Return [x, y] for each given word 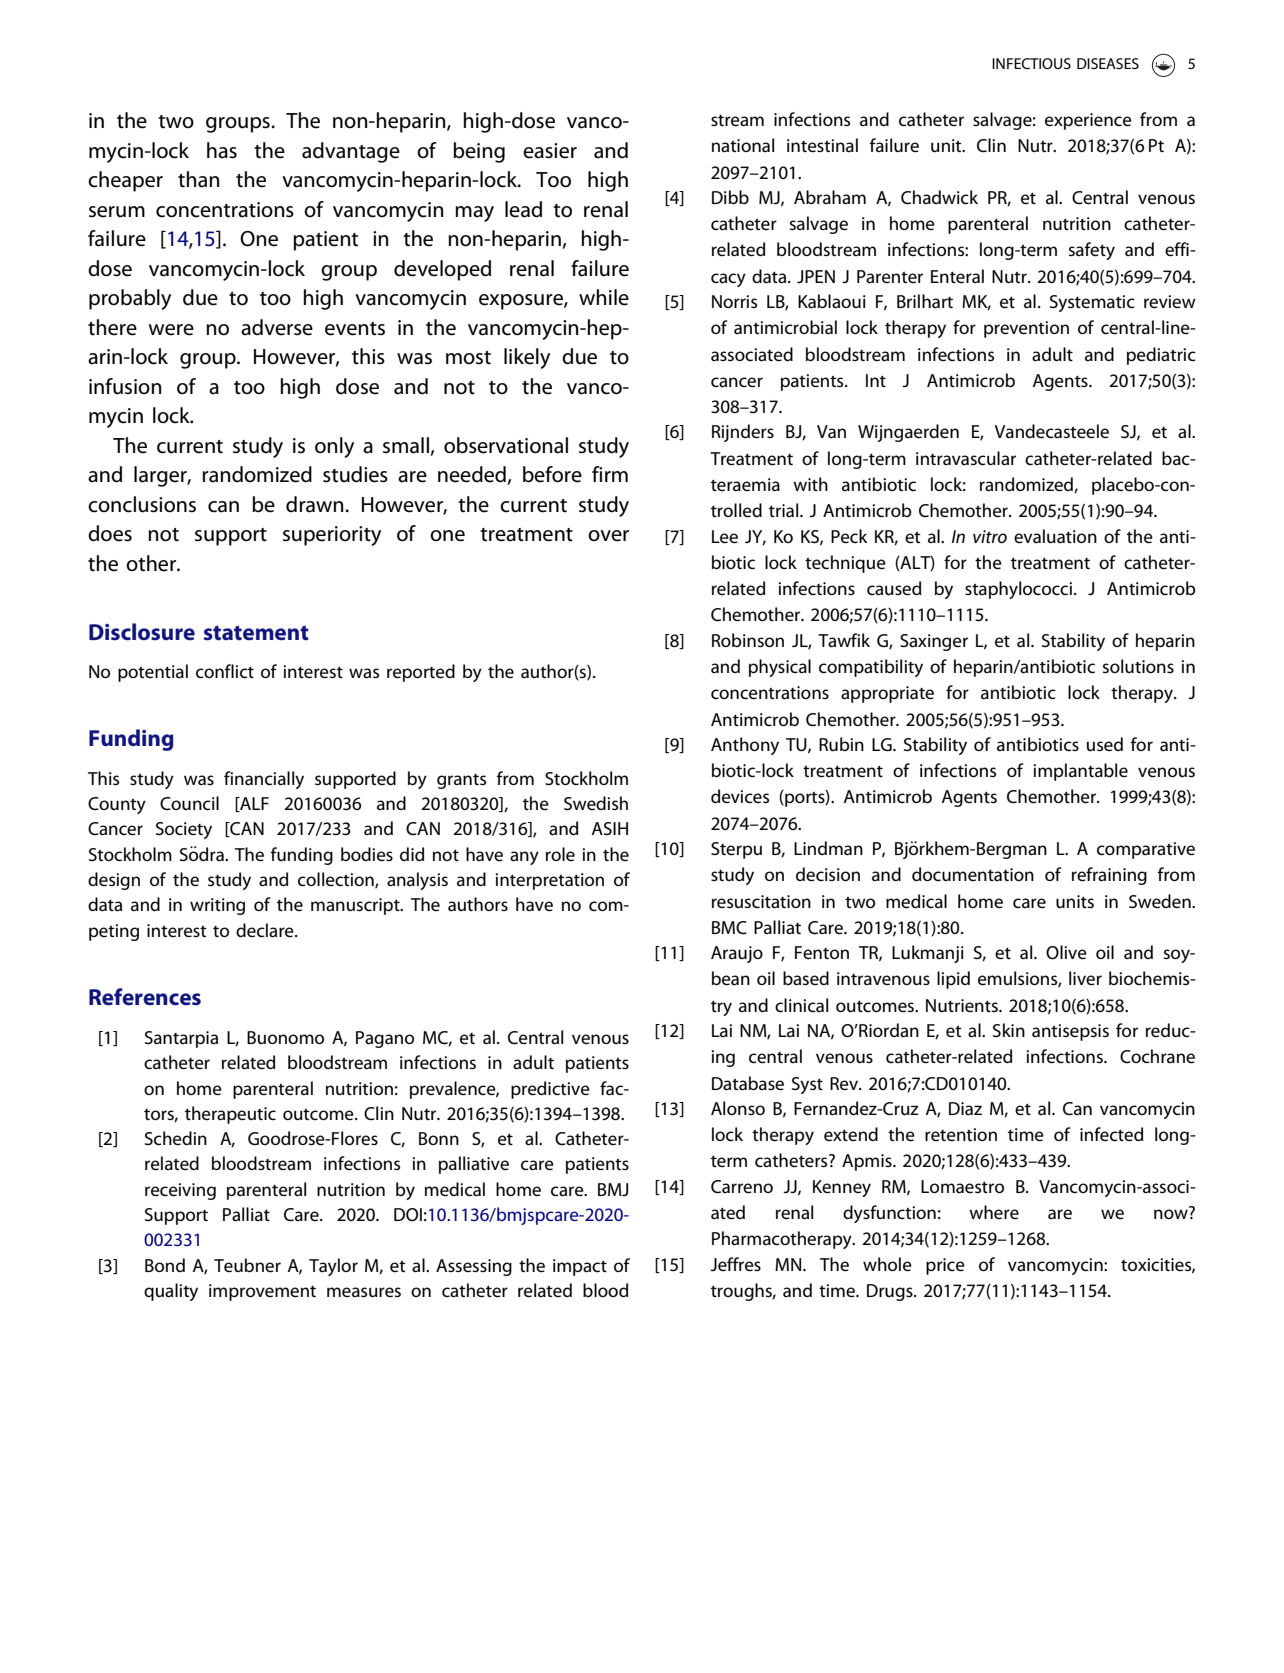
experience [1088, 121]
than [198, 179]
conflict [225, 671]
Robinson [748, 640]
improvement [262, 1292]
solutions [1138, 666]
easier [550, 151]
